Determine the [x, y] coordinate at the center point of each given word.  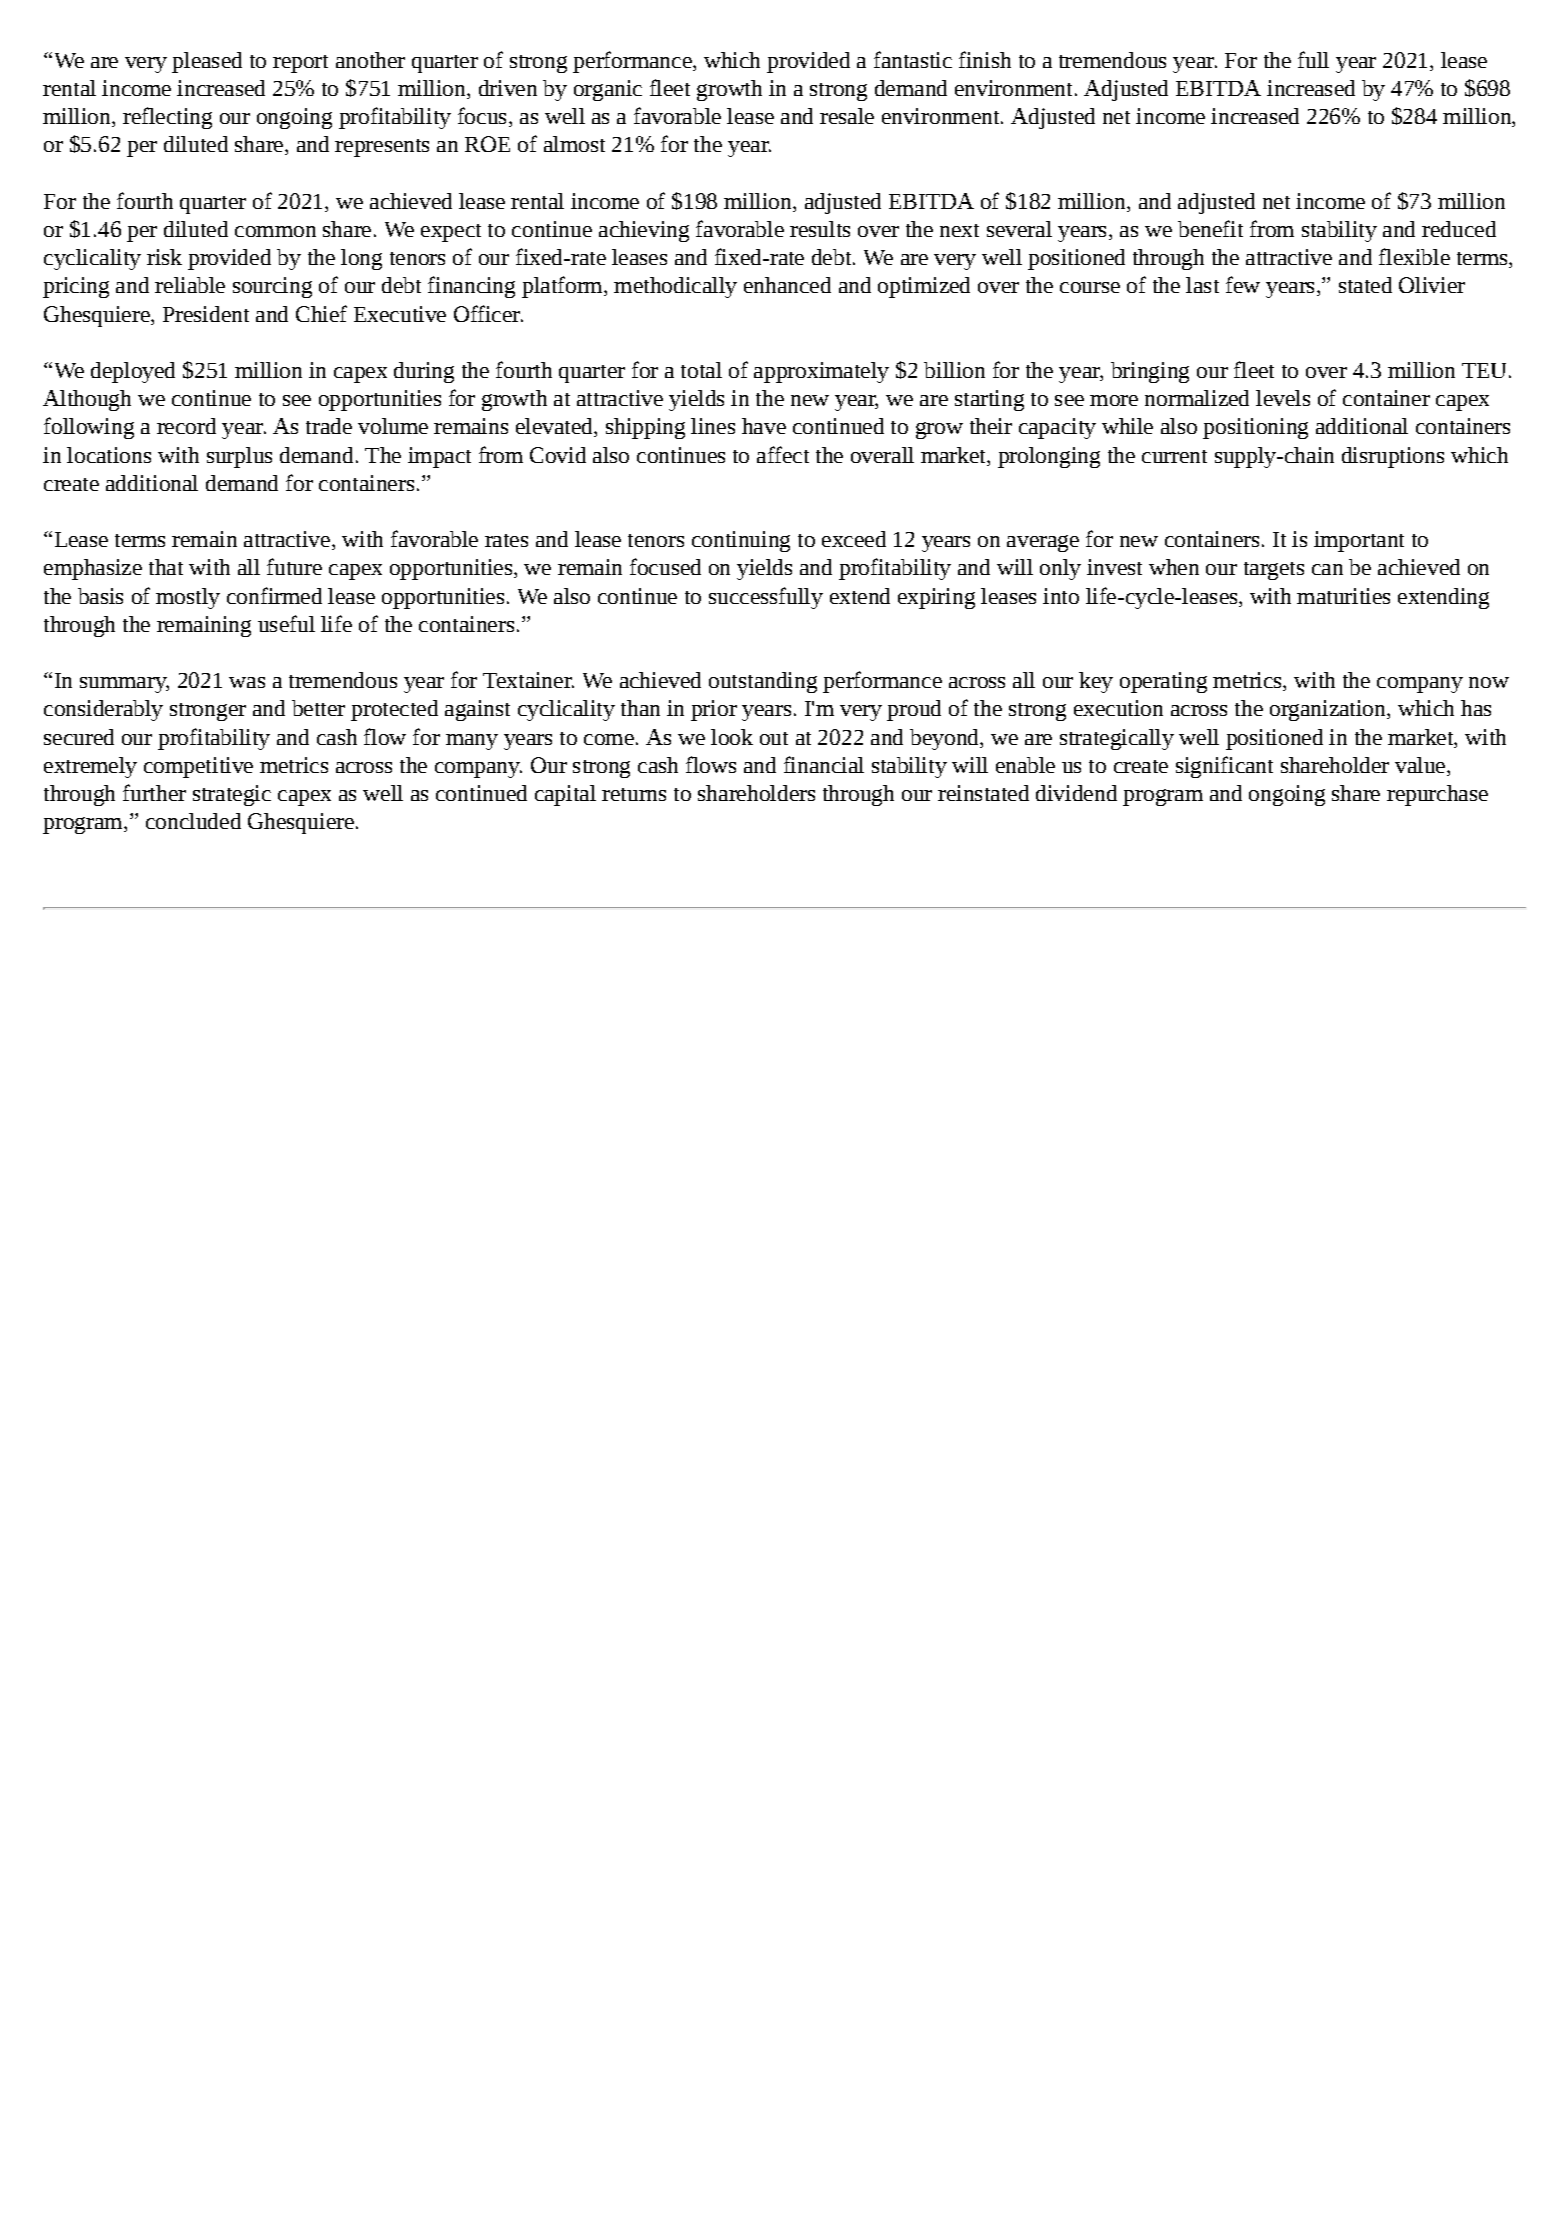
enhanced [787, 285]
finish [985, 59]
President [206, 314]
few [1243, 284]
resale [847, 116]
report [300, 64]
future [294, 566]
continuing [741, 541]
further [154, 792]
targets [1274, 571]
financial [824, 764]
